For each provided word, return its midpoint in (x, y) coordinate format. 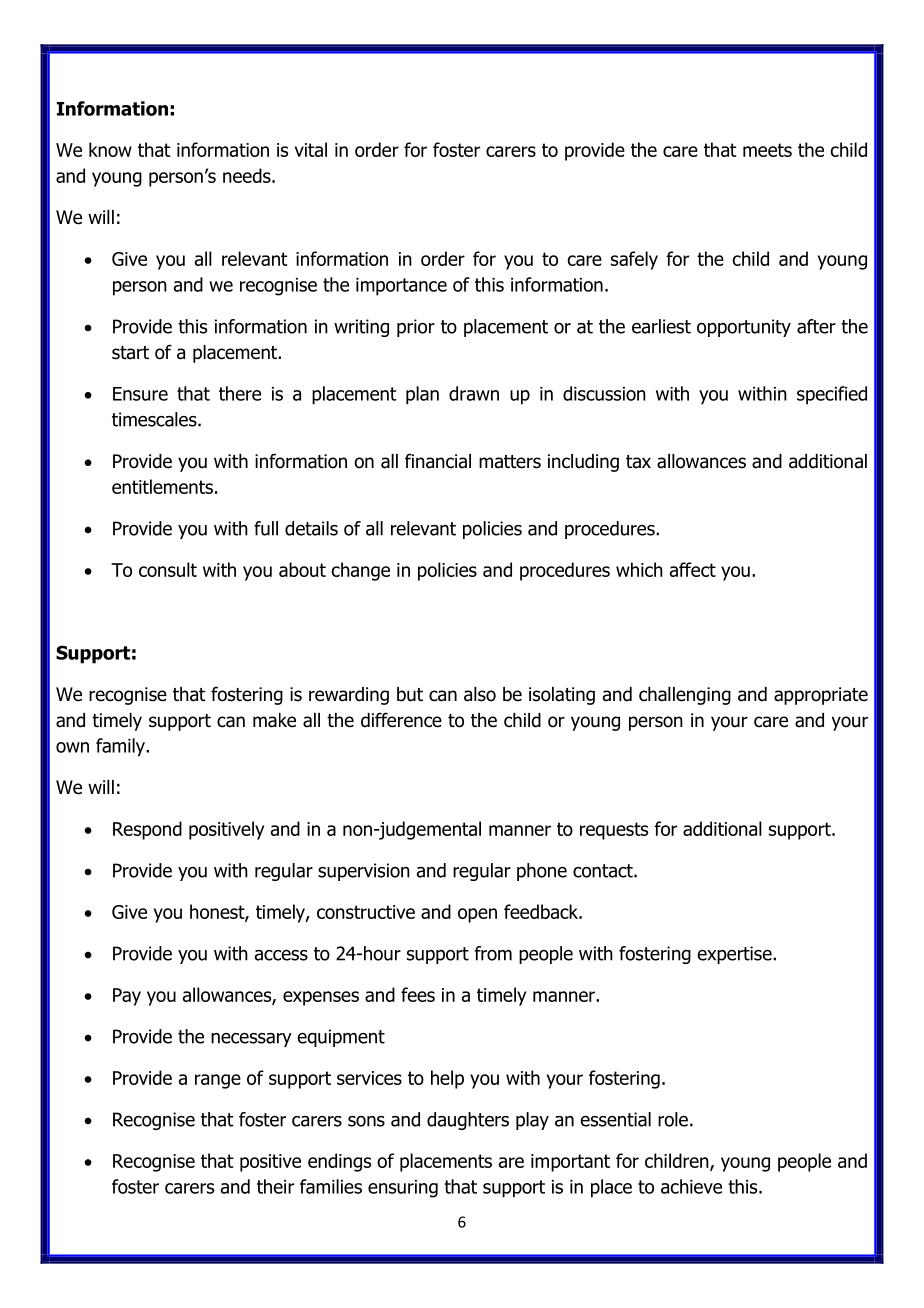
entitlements (162, 486)
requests (614, 831)
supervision (364, 872)
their (275, 1186)
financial (438, 461)
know (110, 149)
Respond (147, 830)
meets (767, 150)
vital (311, 149)
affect (693, 569)
